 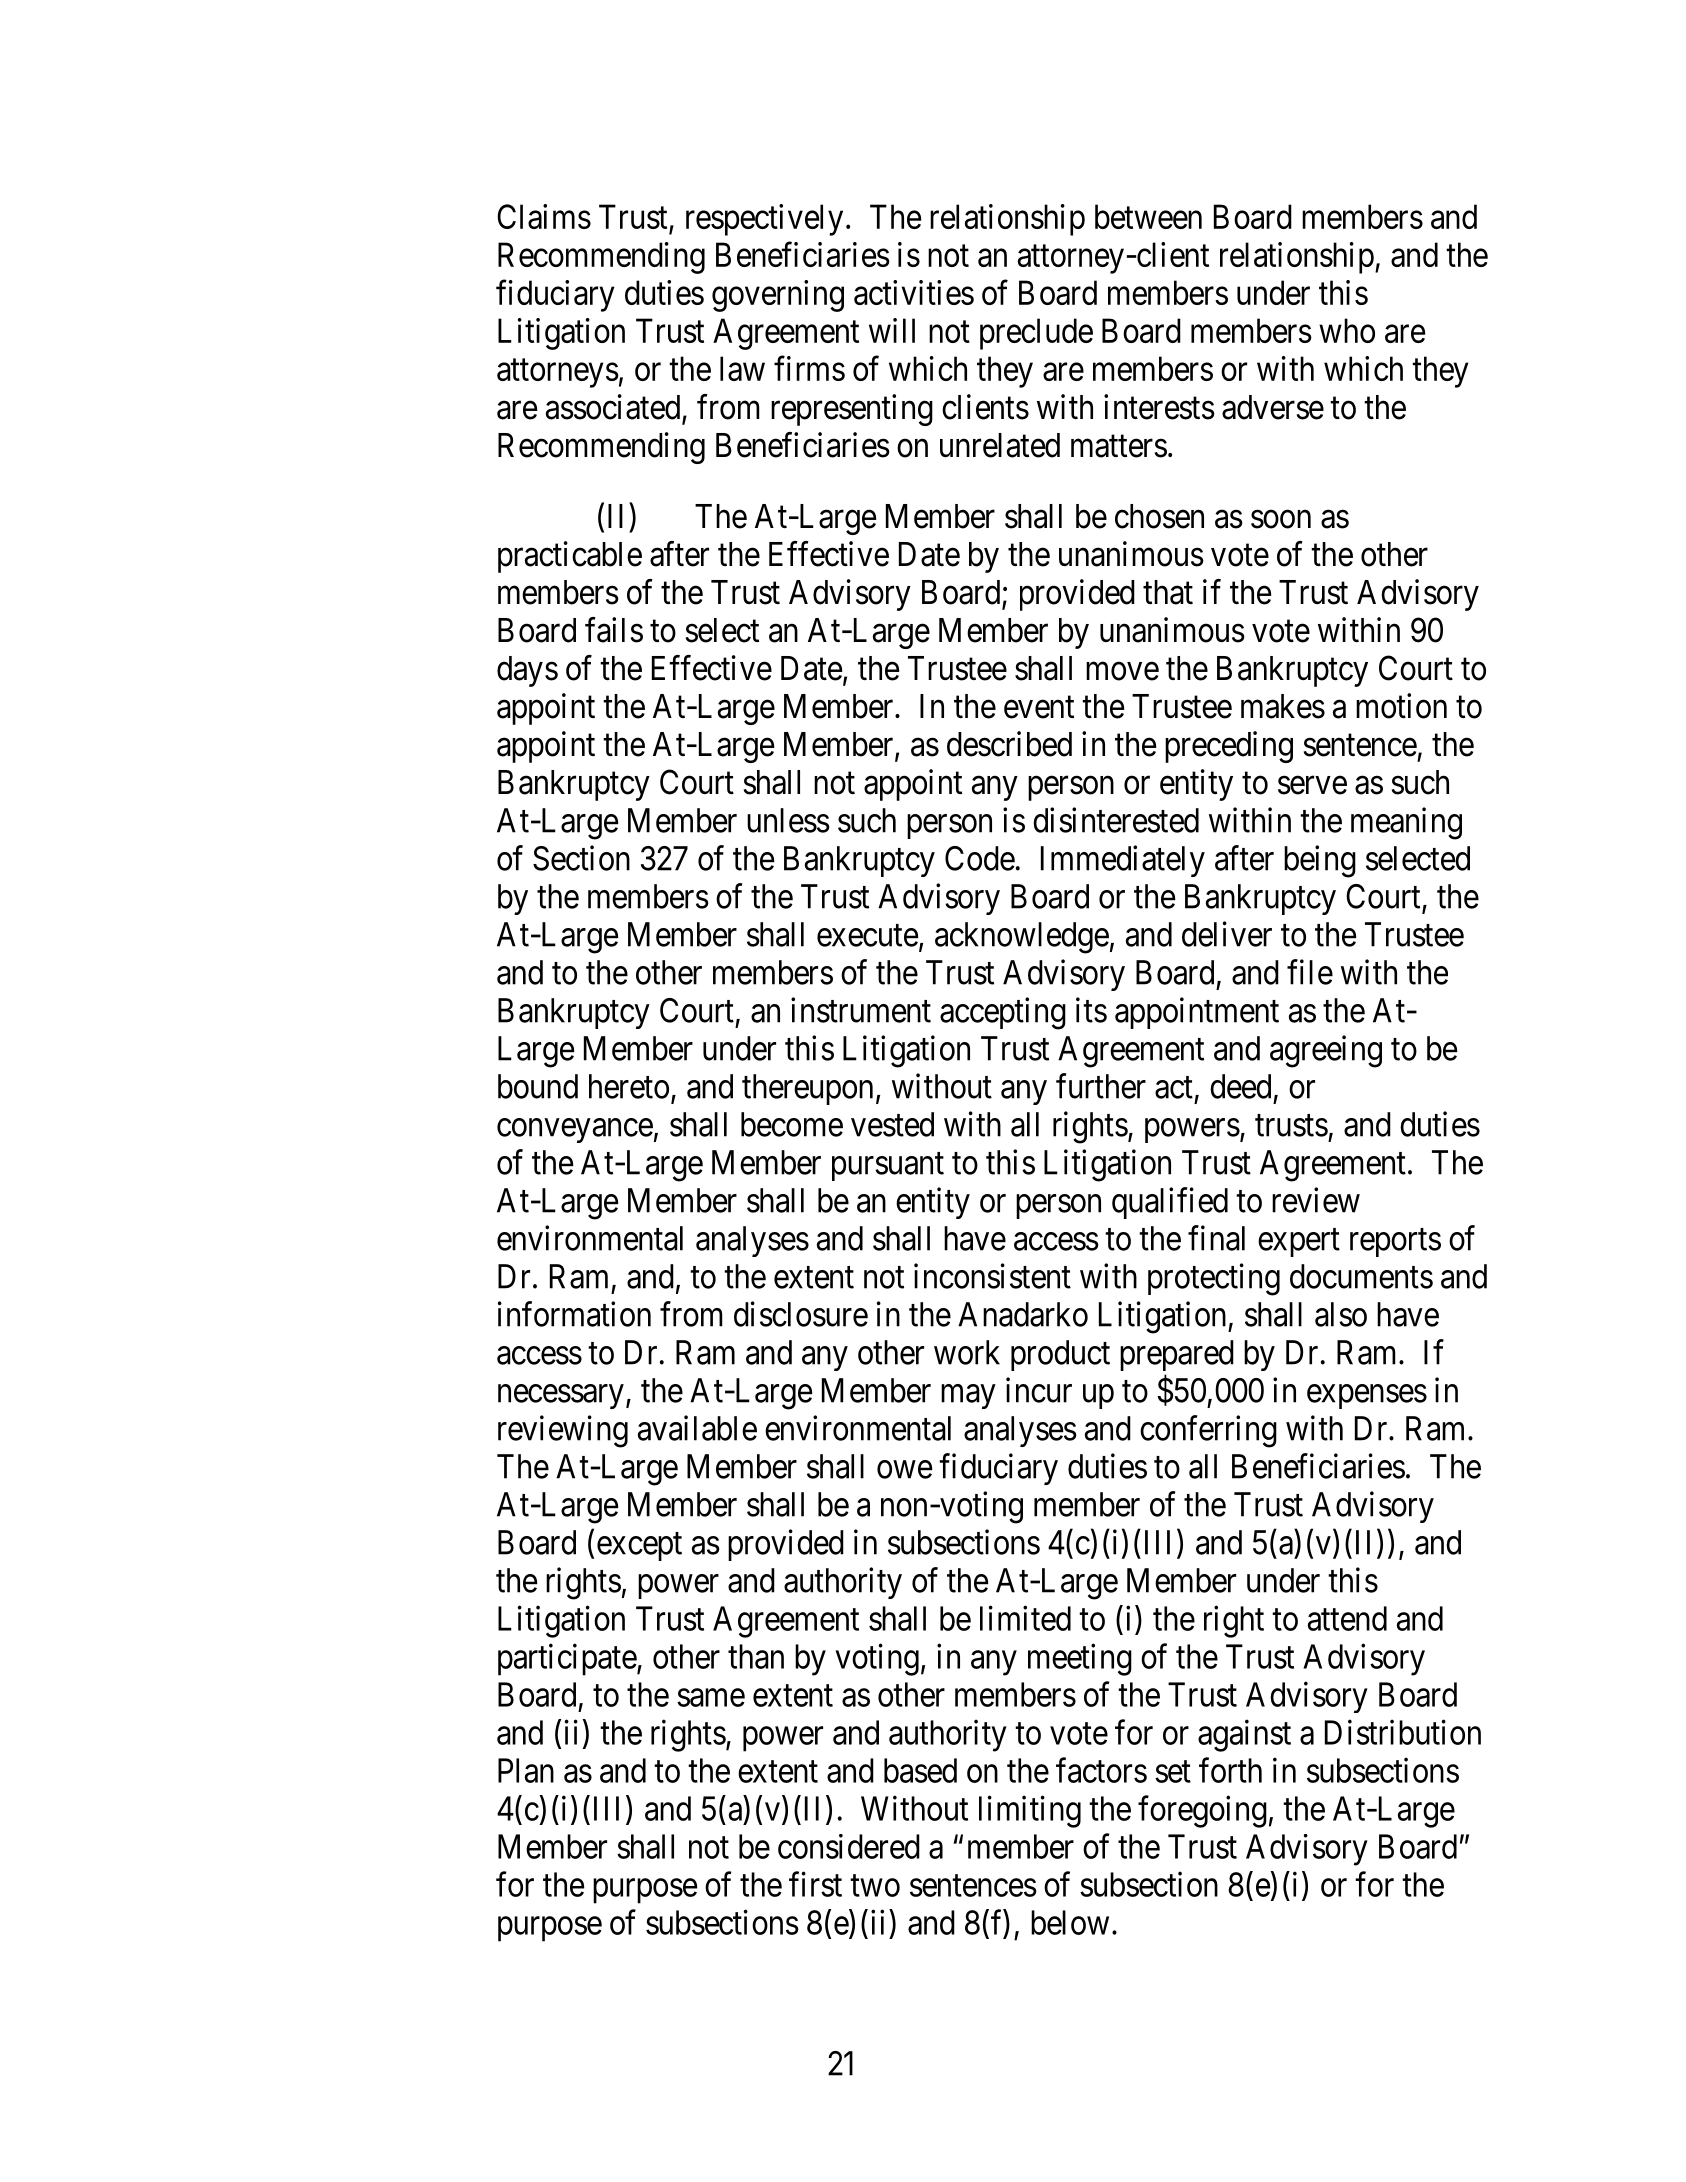 I want to click on who, so click(x=1347, y=330).
